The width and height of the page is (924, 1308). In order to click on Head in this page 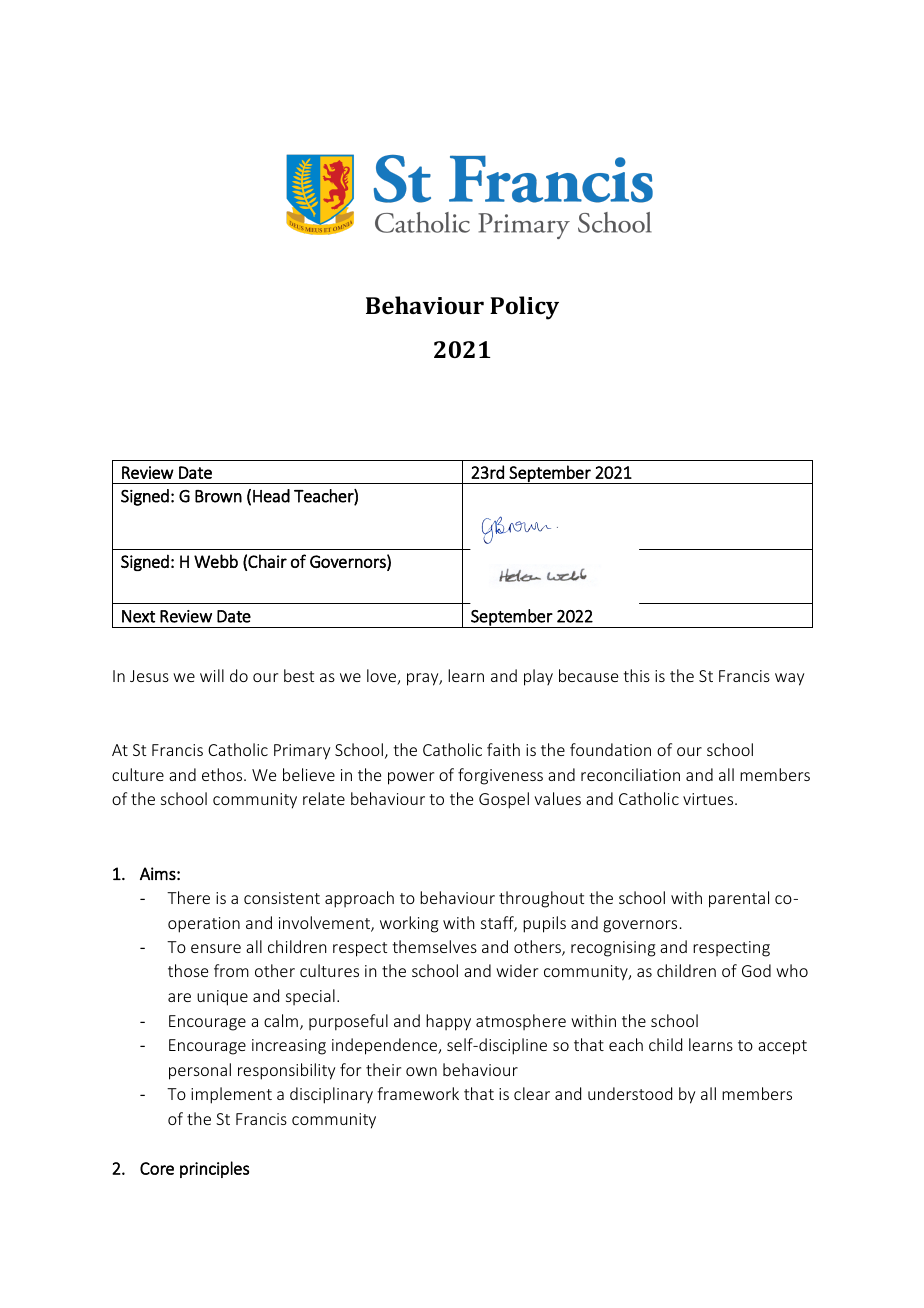, I will do `click(271, 496)`.
